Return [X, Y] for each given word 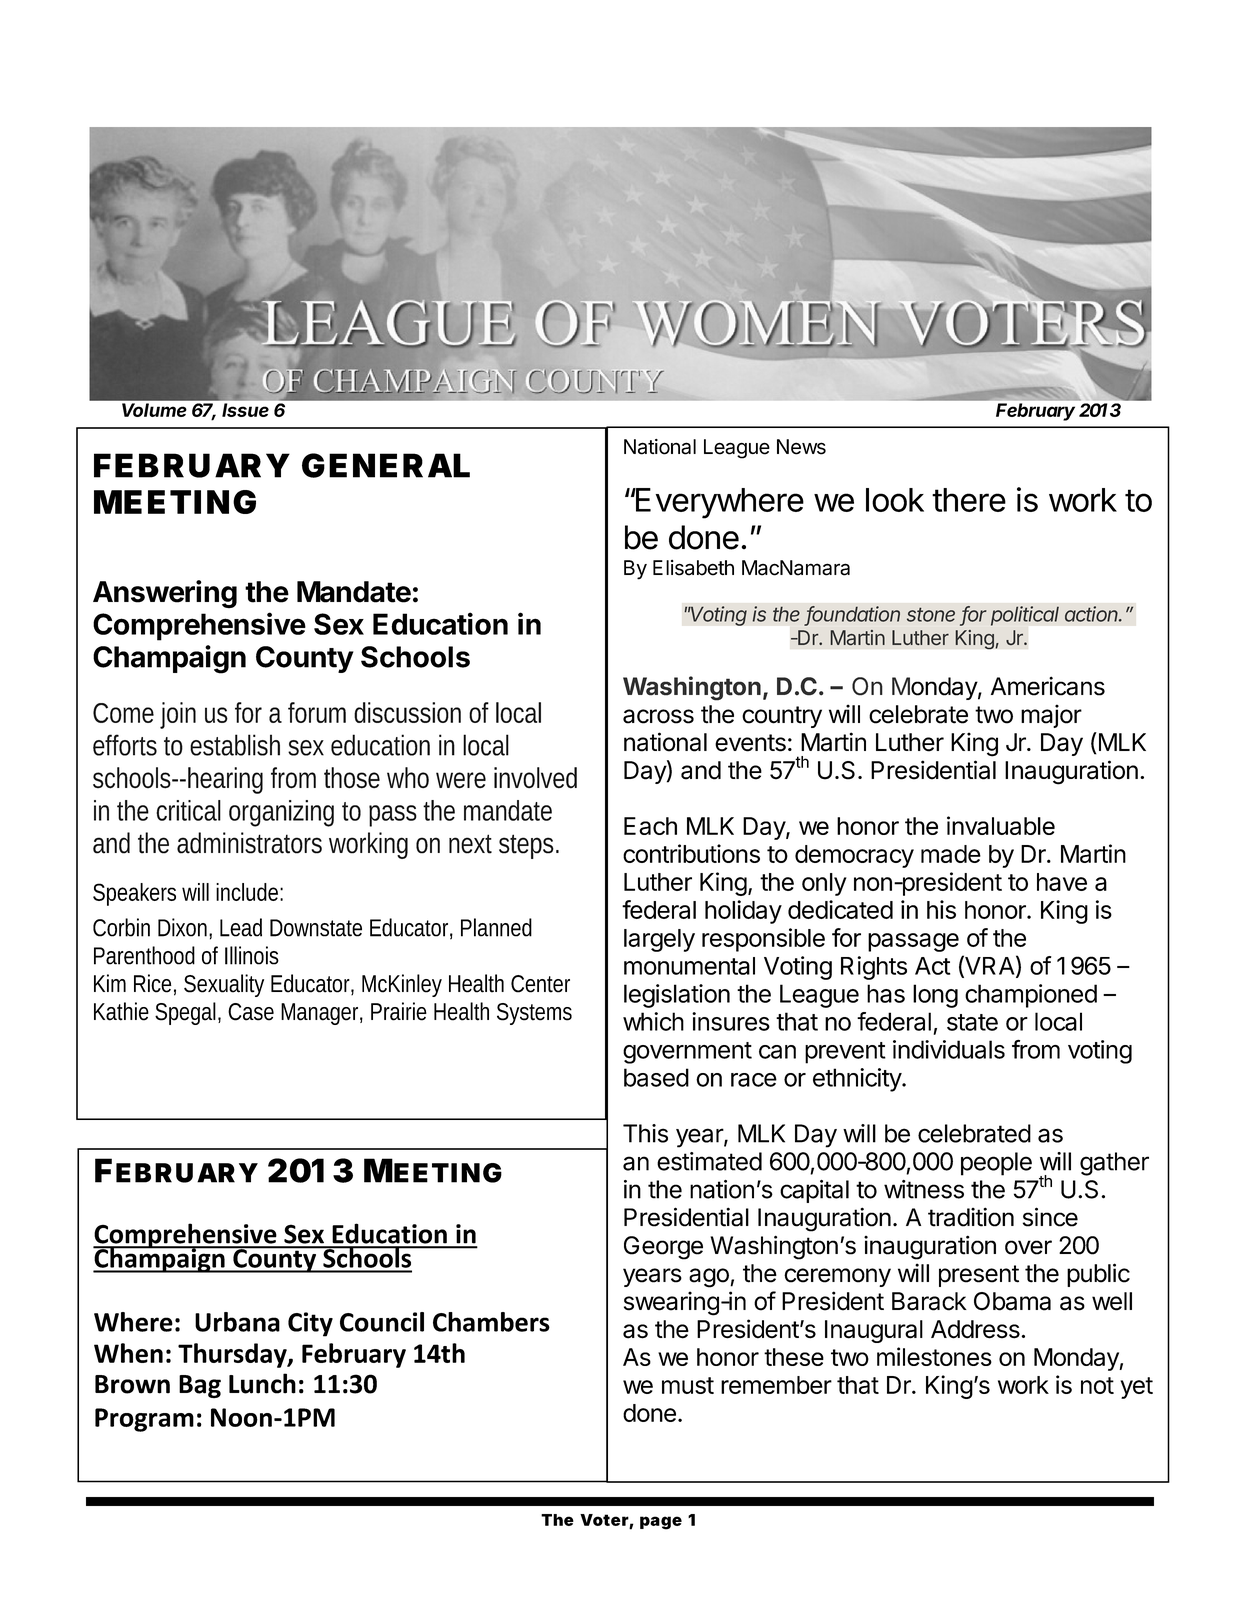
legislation [677, 996]
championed [1031, 996]
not [1097, 1385]
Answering [165, 594]
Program [144, 1420]
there [969, 500]
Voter [605, 1521]
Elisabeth [693, 568]
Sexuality [224, 985]
